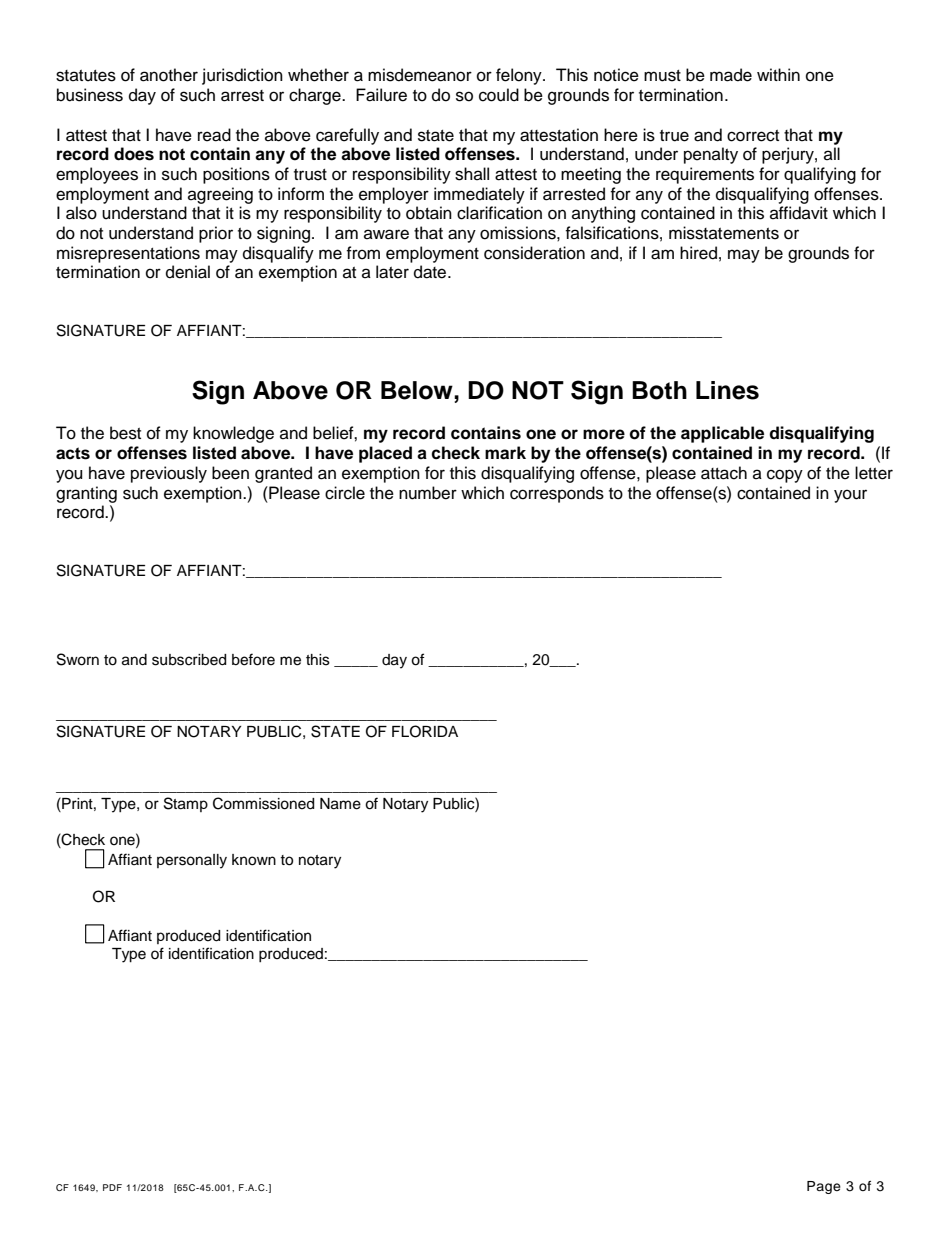 Image resolution: width=952 pixels, height=1233 pixels. I want to click on PDF, so click(112, 1187).
